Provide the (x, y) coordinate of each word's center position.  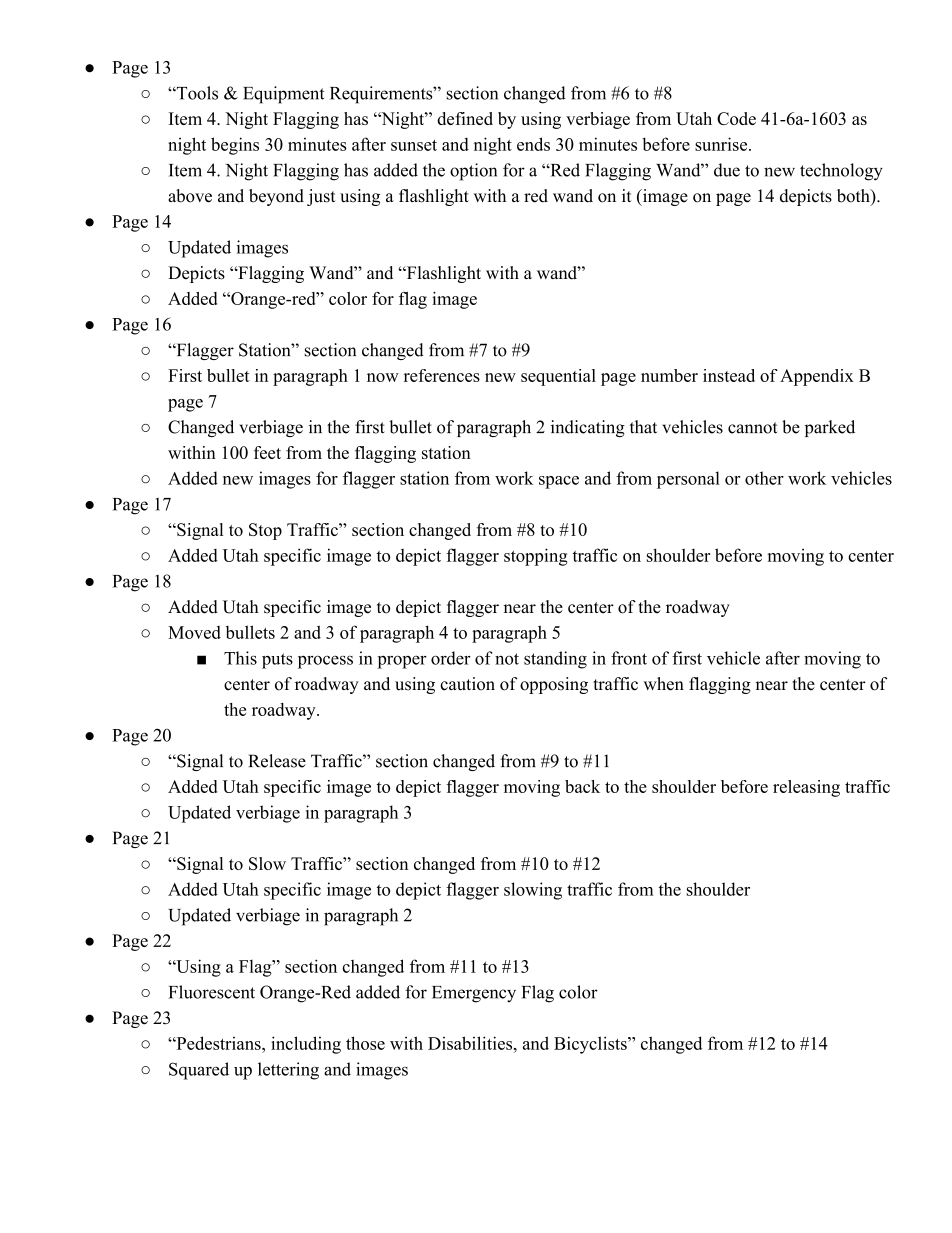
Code (736, 118)
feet (267, 452)
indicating (588, 428)
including (306, 1045)
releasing (806, 788)
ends (533, 144)
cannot (753, 428)
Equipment (283, 95)
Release (277, 761)
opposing (554, 685)
